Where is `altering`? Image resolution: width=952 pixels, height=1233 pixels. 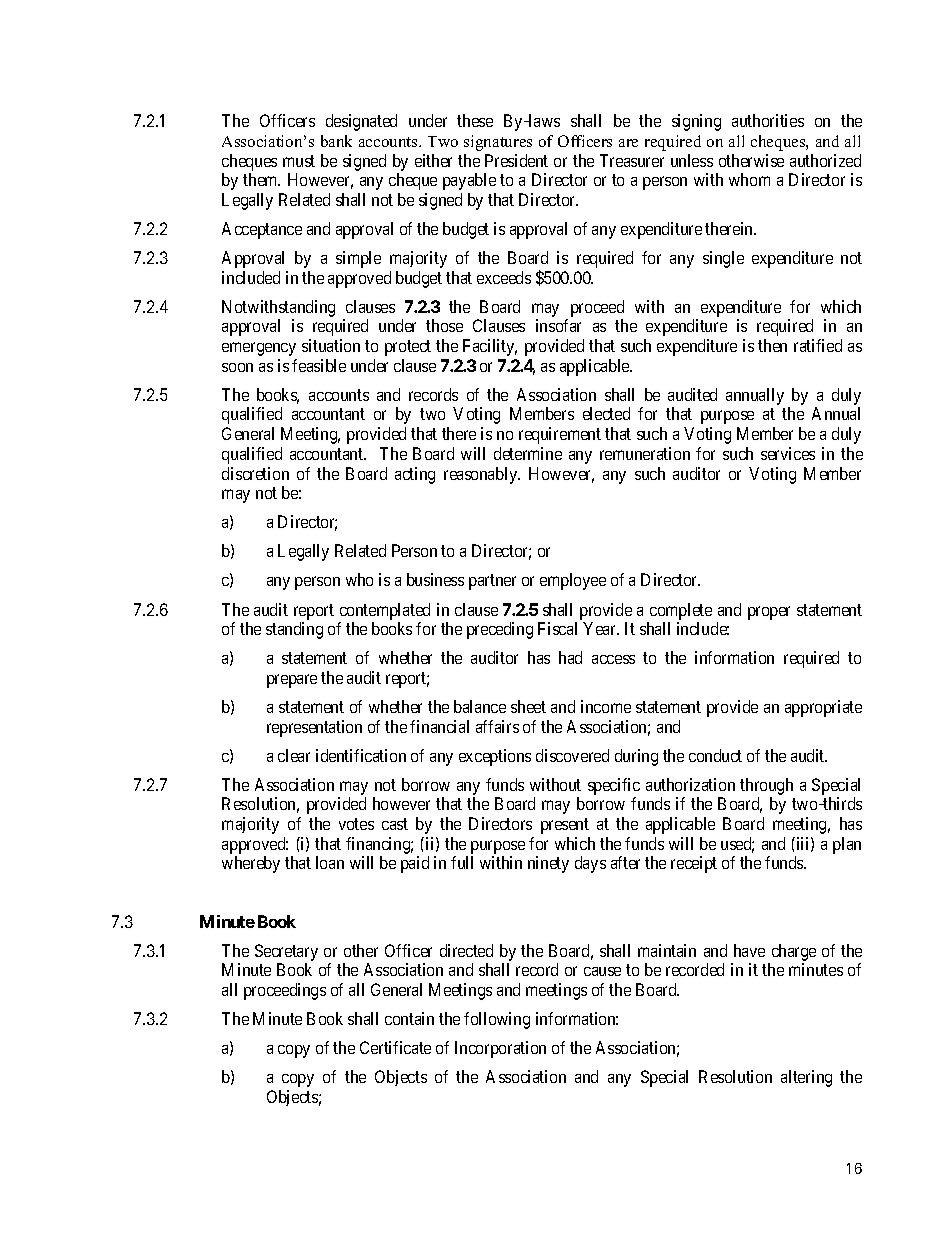 altering is located at coordinates (806, 1078).
